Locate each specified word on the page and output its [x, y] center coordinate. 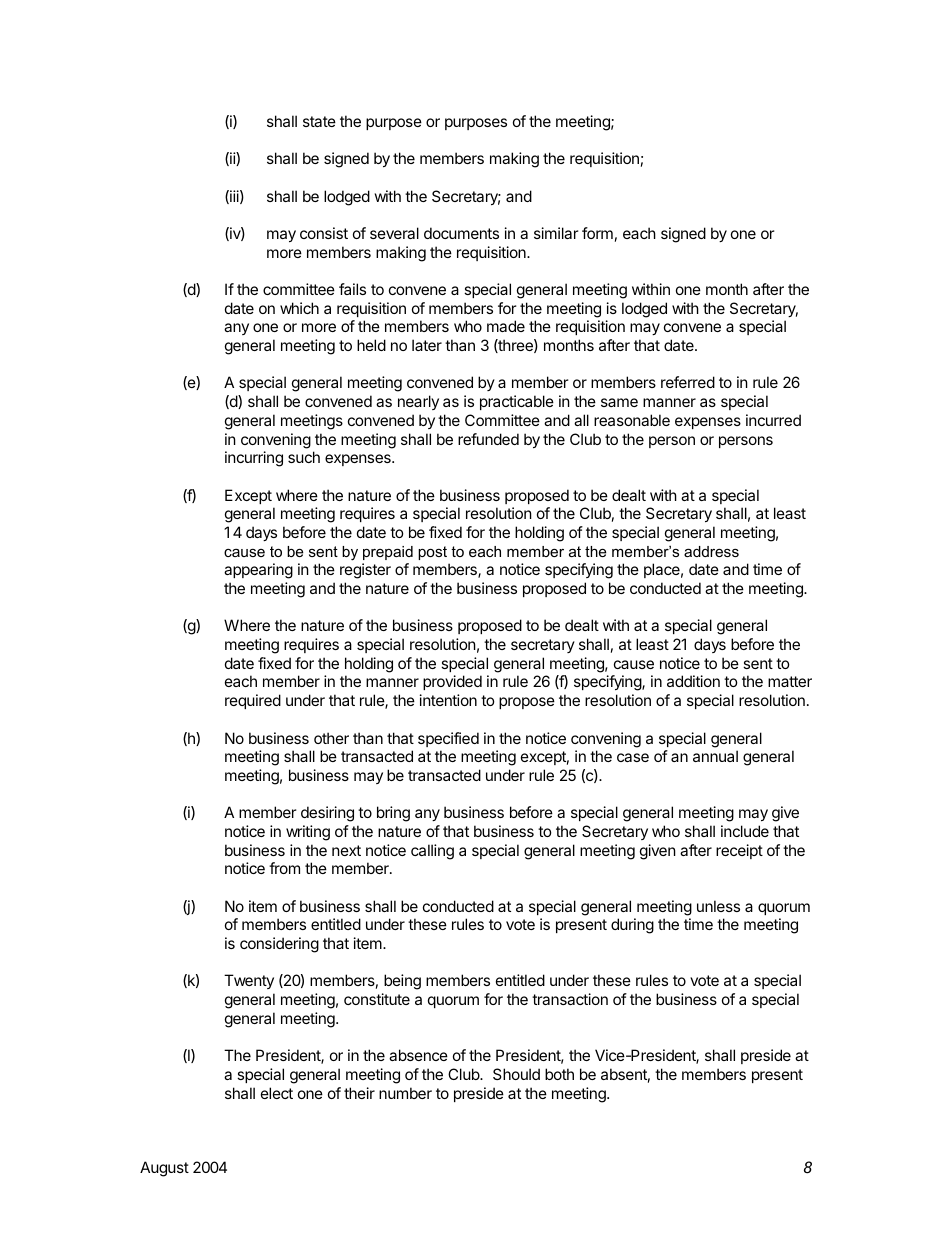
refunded [488, 439]
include [745, 831]
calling [432, 852]
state [319, 121]
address [711, 551]
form [597, 233]
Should [516, 1074]
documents [461, 233]
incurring [254, 459]
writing [308, 833]
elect [277, 1093]
